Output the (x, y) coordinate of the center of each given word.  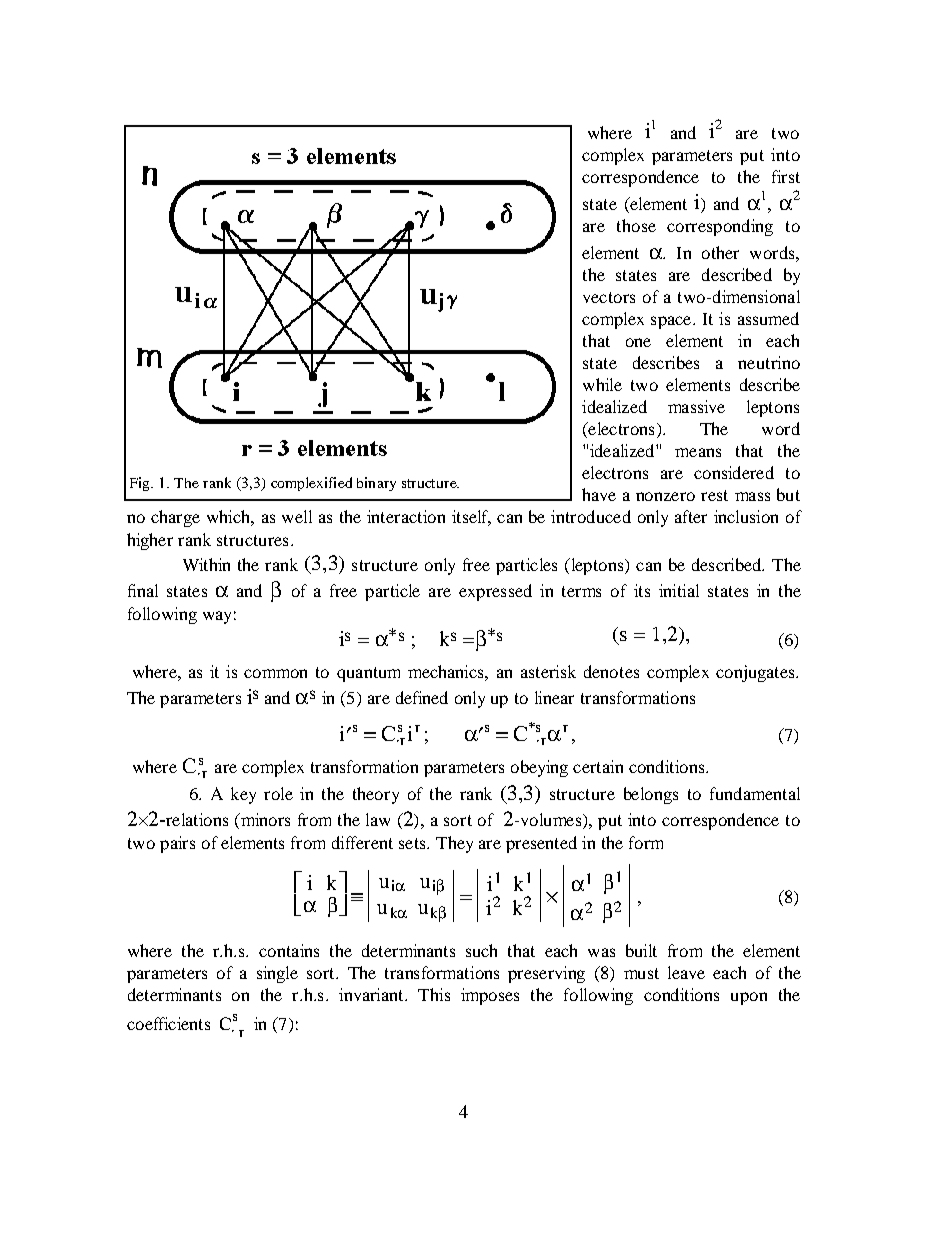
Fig (141, 484)
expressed (495, 592)
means (698, 452)
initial (679, 590)
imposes (490, 996)
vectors (609, 297)
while (602, 384)
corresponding (720, 227)
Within (206, 564)
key (243, 795)
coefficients (168, 1023)
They (454, 844)
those (636, 225)
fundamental (755, 793)
